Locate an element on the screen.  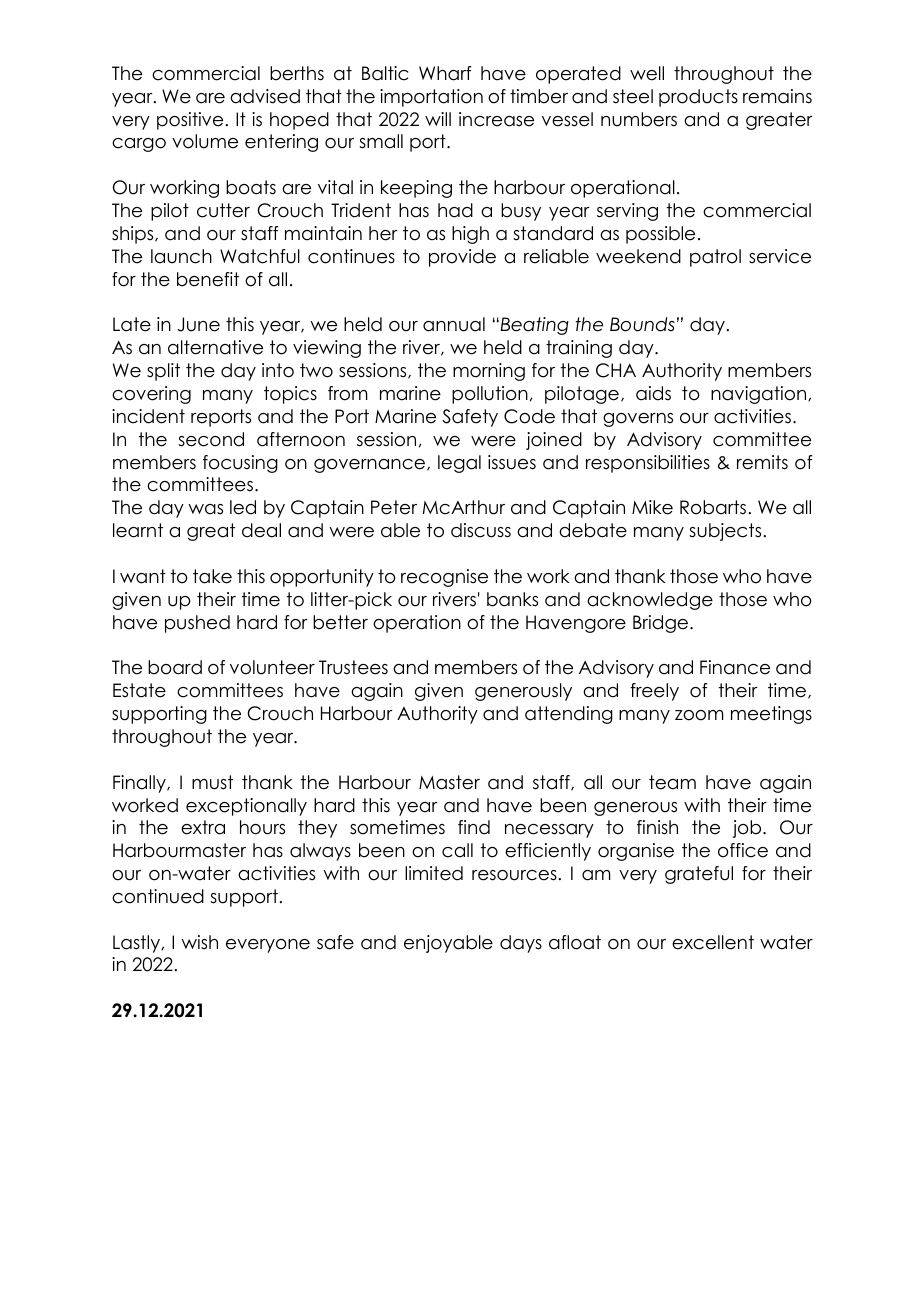
pushed is located at coordinates (197, 624).
